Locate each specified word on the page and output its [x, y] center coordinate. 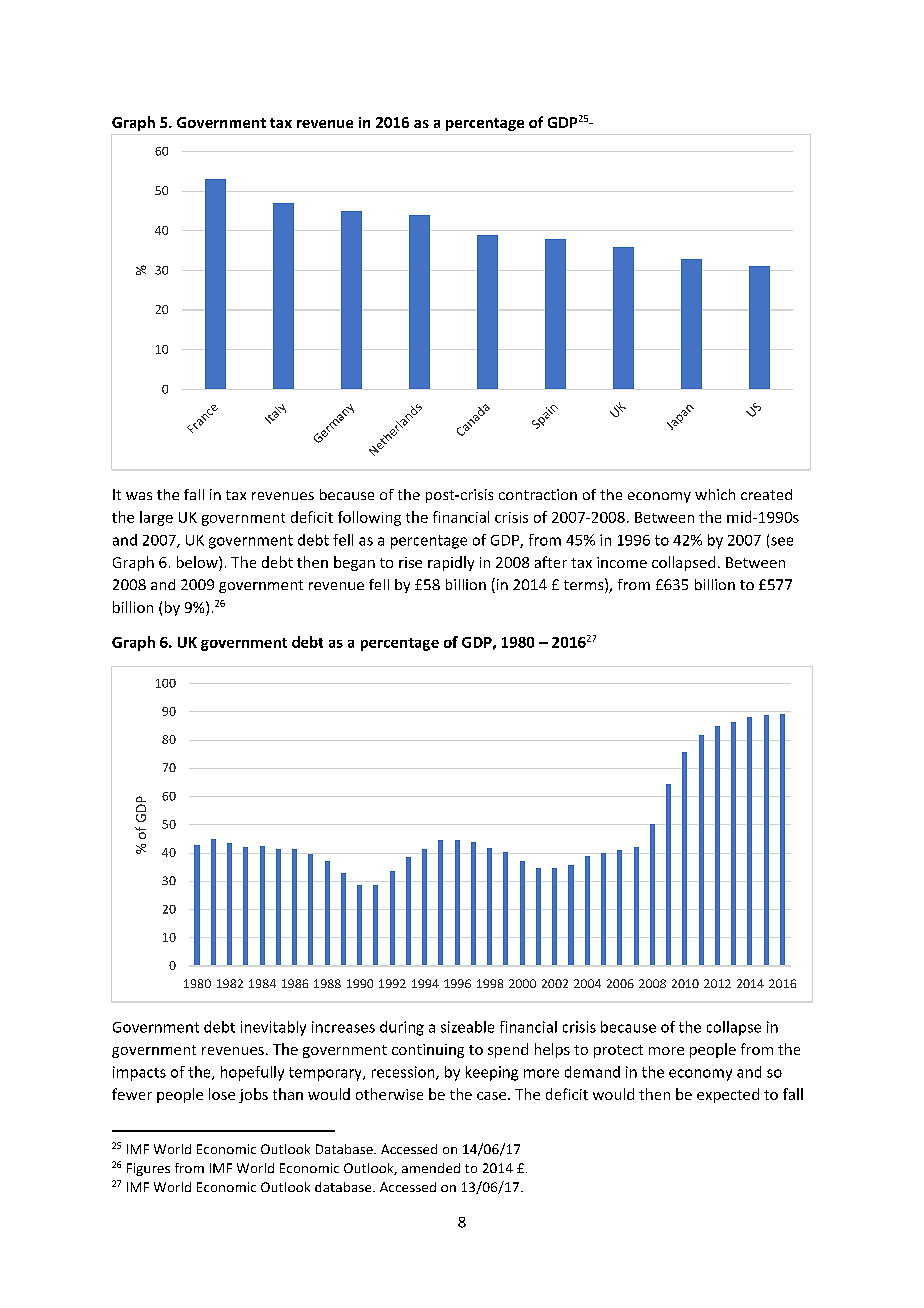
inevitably [273, 1028]
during [402, 1028]
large [156, 518]
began [354, 563]
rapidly [451, 563]
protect [618, 1051]
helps [552, 1050]
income [622, 562]
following [369, 518]
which [715, 494]
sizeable [467, 1027]
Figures [148, 1169]
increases [343, 1027]
